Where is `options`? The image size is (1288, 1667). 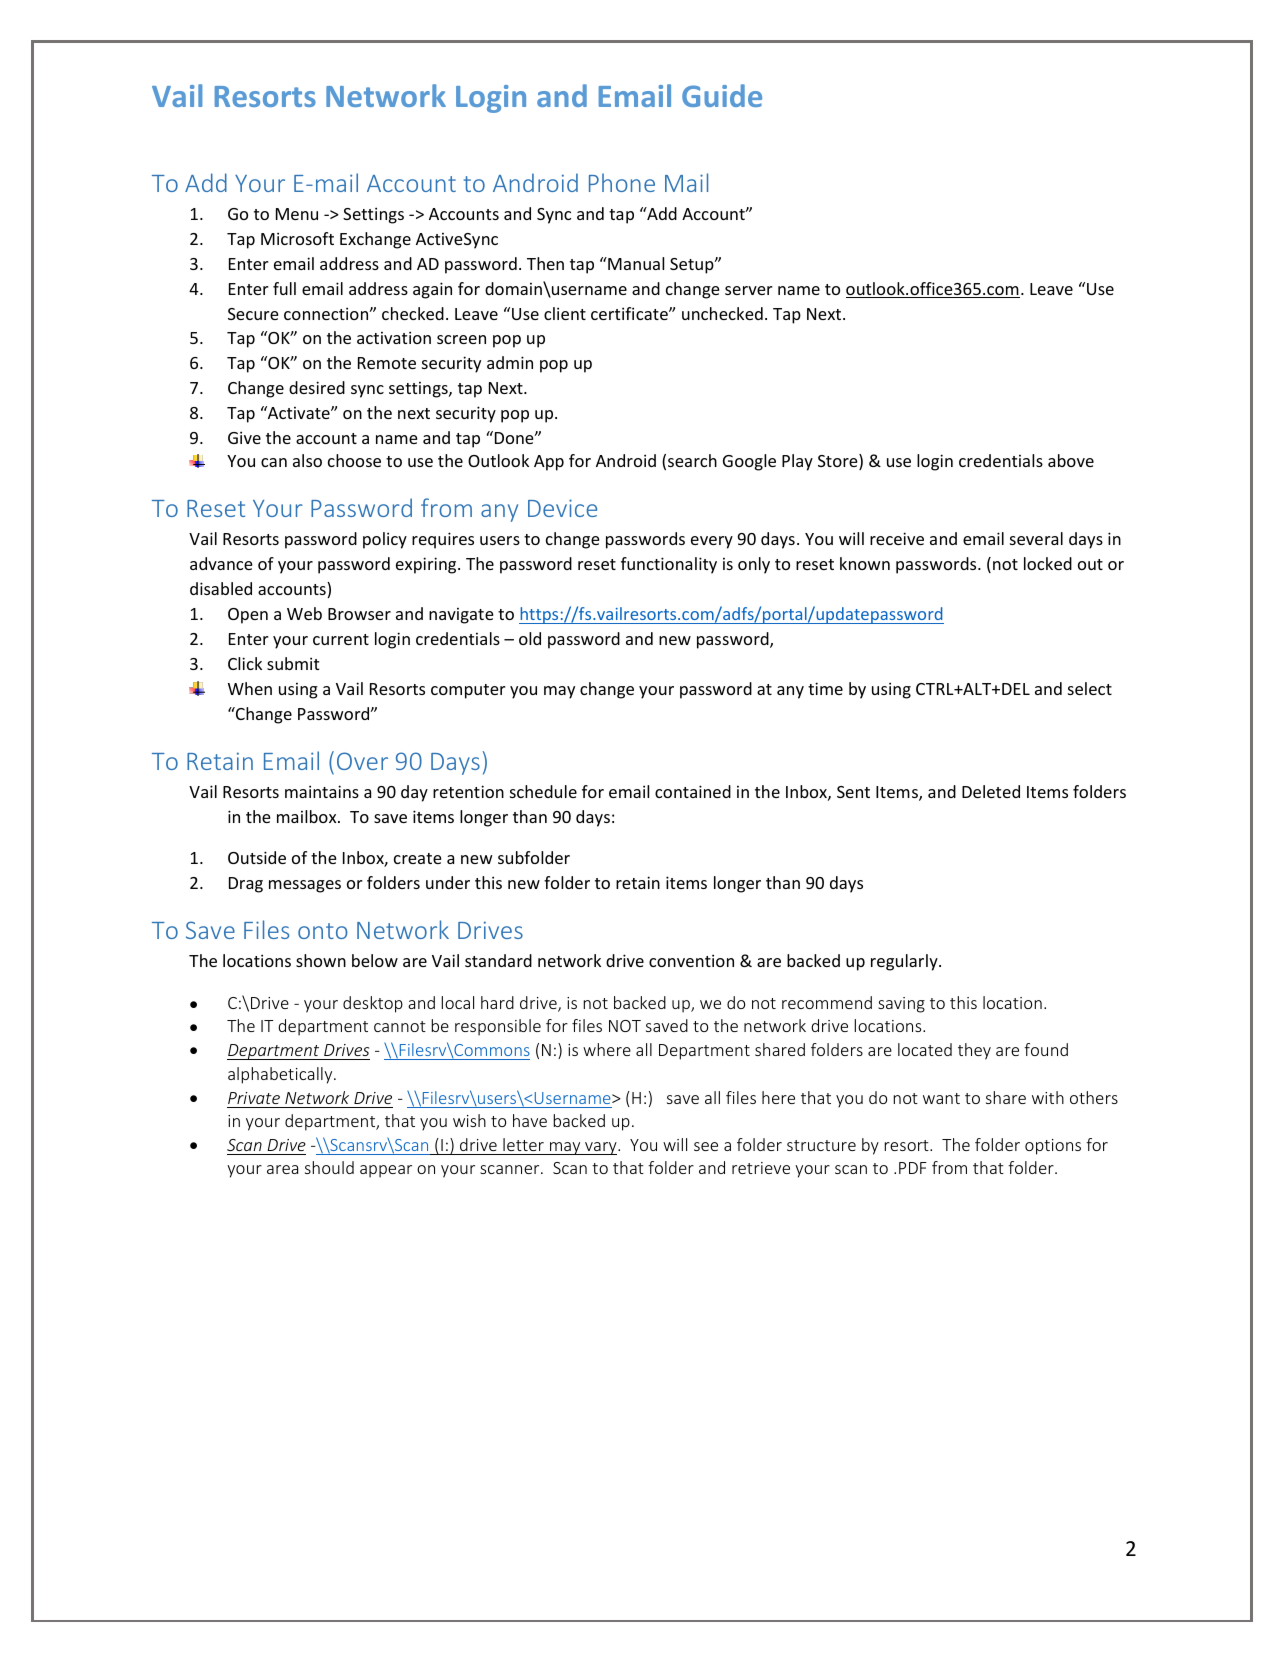
options is located at coordinates (1053, 1147).
